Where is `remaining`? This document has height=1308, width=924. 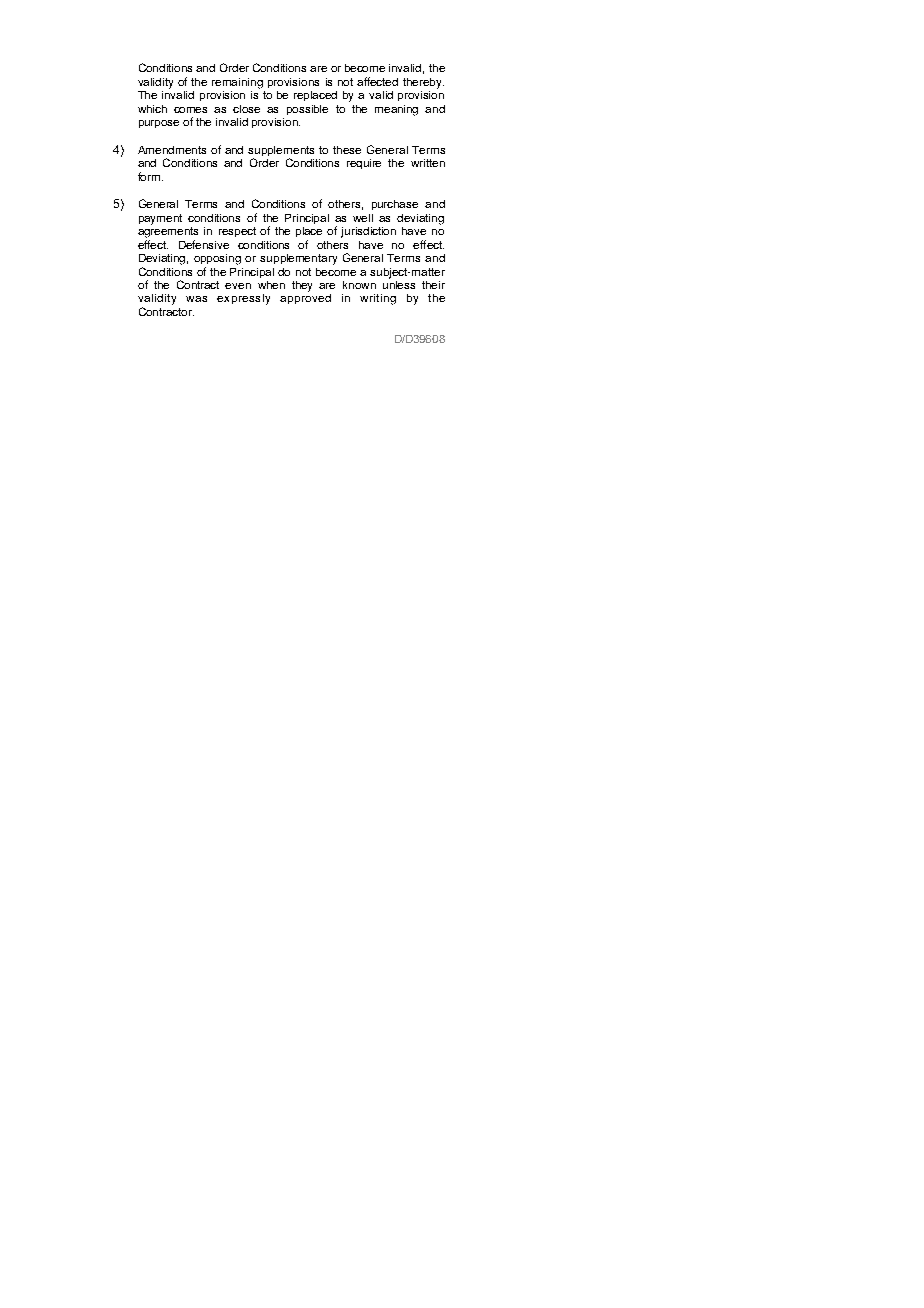 remaining is located at coordinates (237, 83).
